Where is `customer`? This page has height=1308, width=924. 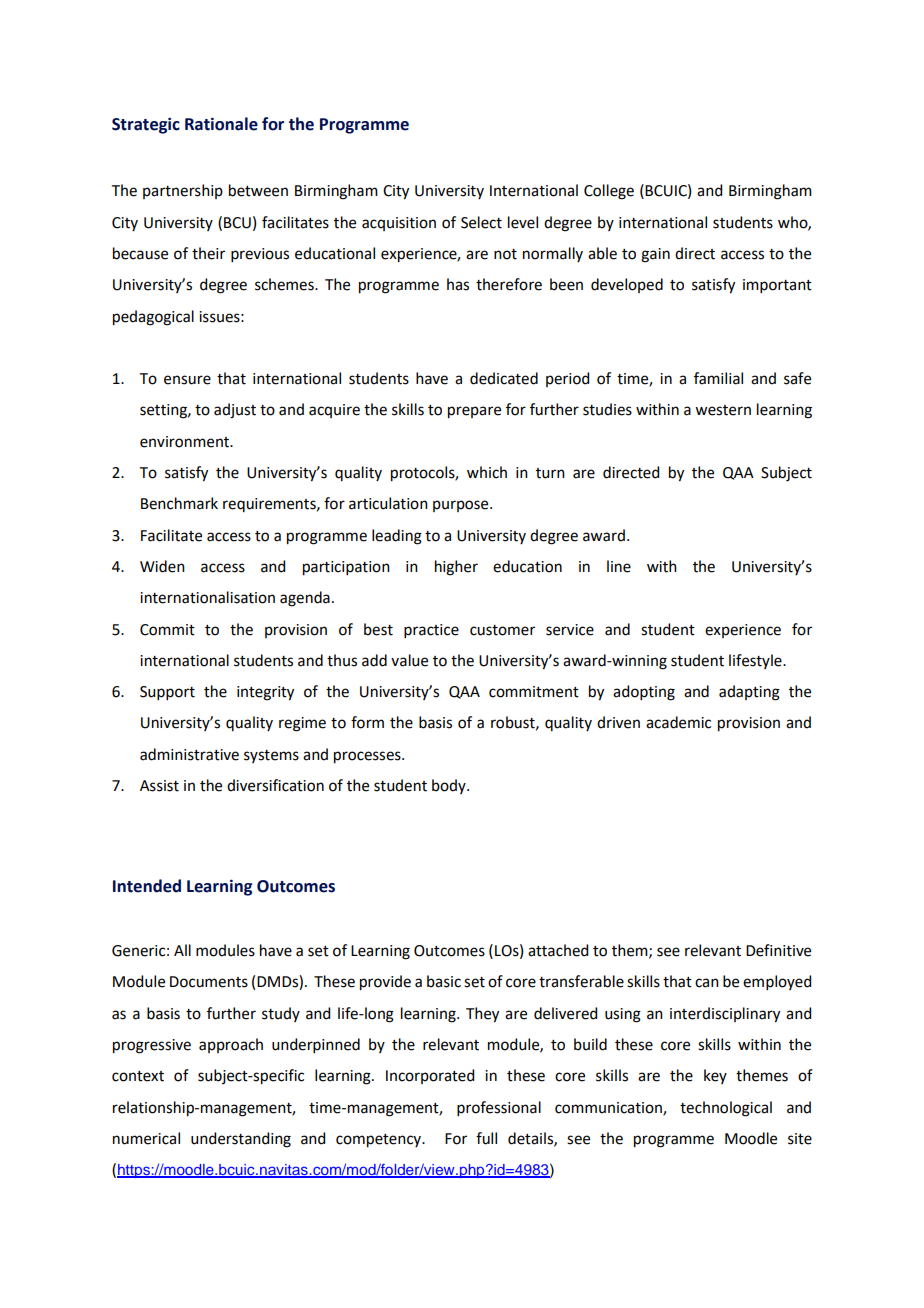
customer is located at coordinates (502, 630).
